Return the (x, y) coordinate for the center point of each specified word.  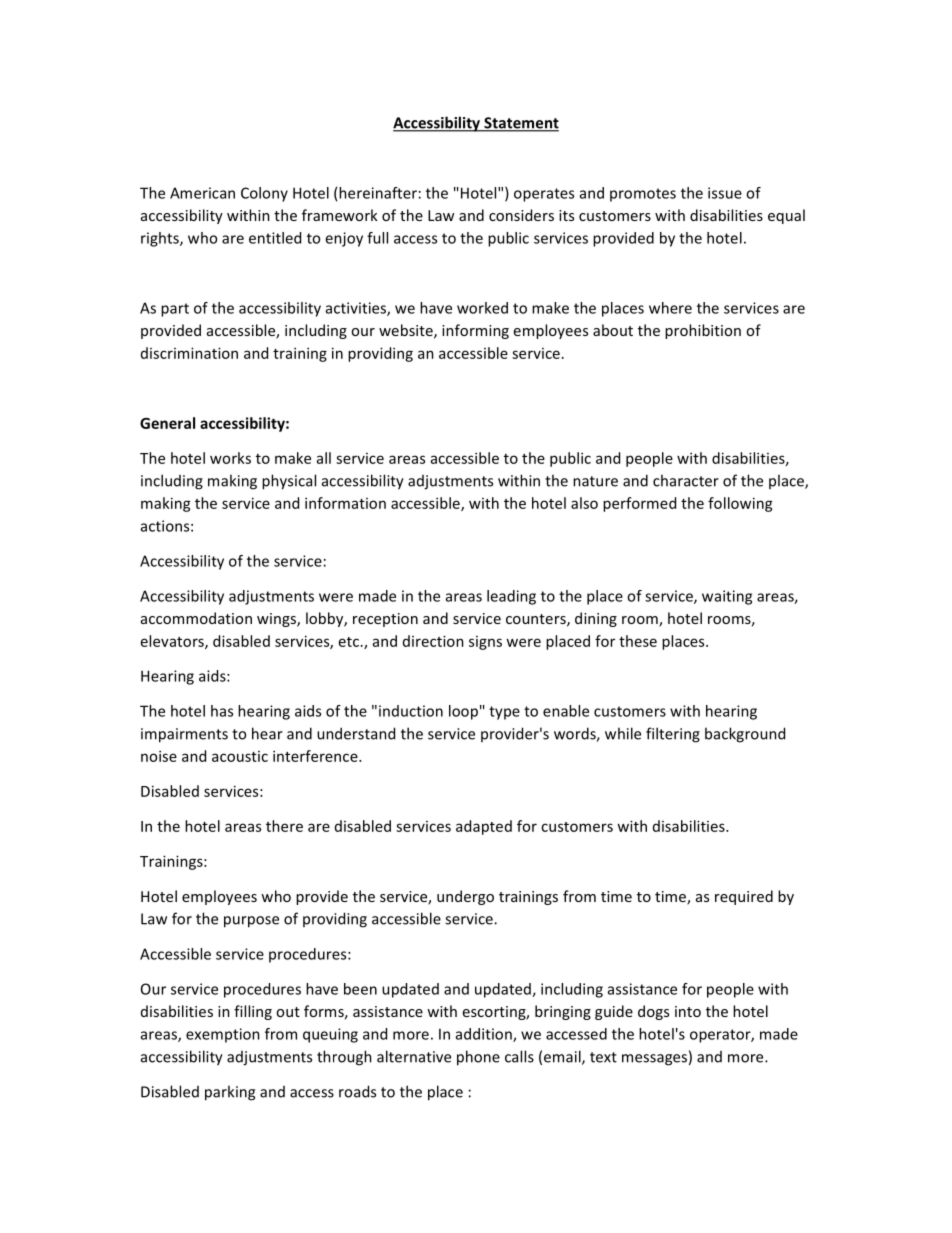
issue (725, 193)
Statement (520, 124)
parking (230, 1093)
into (688, 1011)
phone (478, 1058)
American (202, 193)
